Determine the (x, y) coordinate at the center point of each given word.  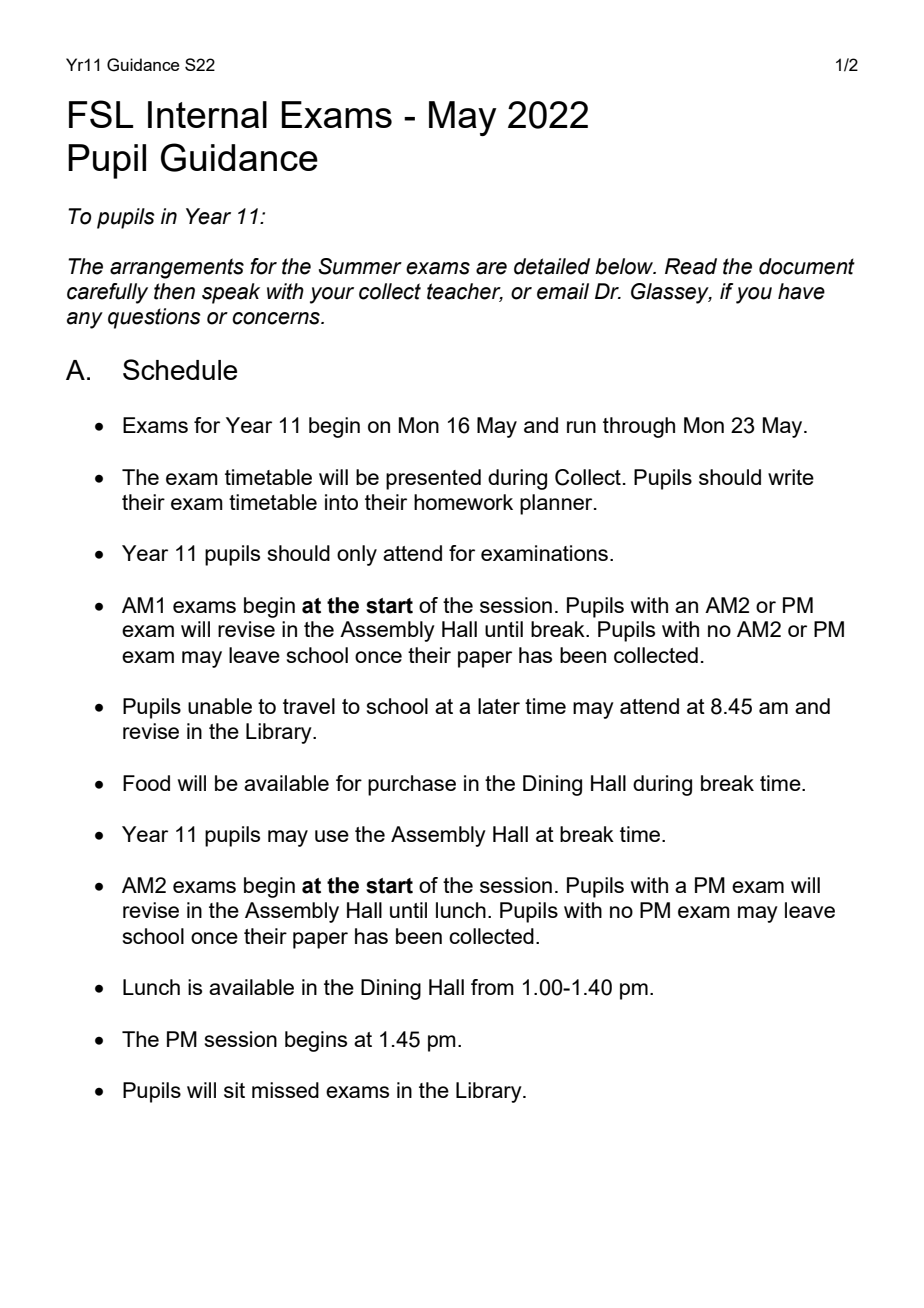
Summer (360, 266)
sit (234, 1090)
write (791, 477)
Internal (207, 114)
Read (691, 266)
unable (220, 706)
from (492, 987)
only (357, 555)
